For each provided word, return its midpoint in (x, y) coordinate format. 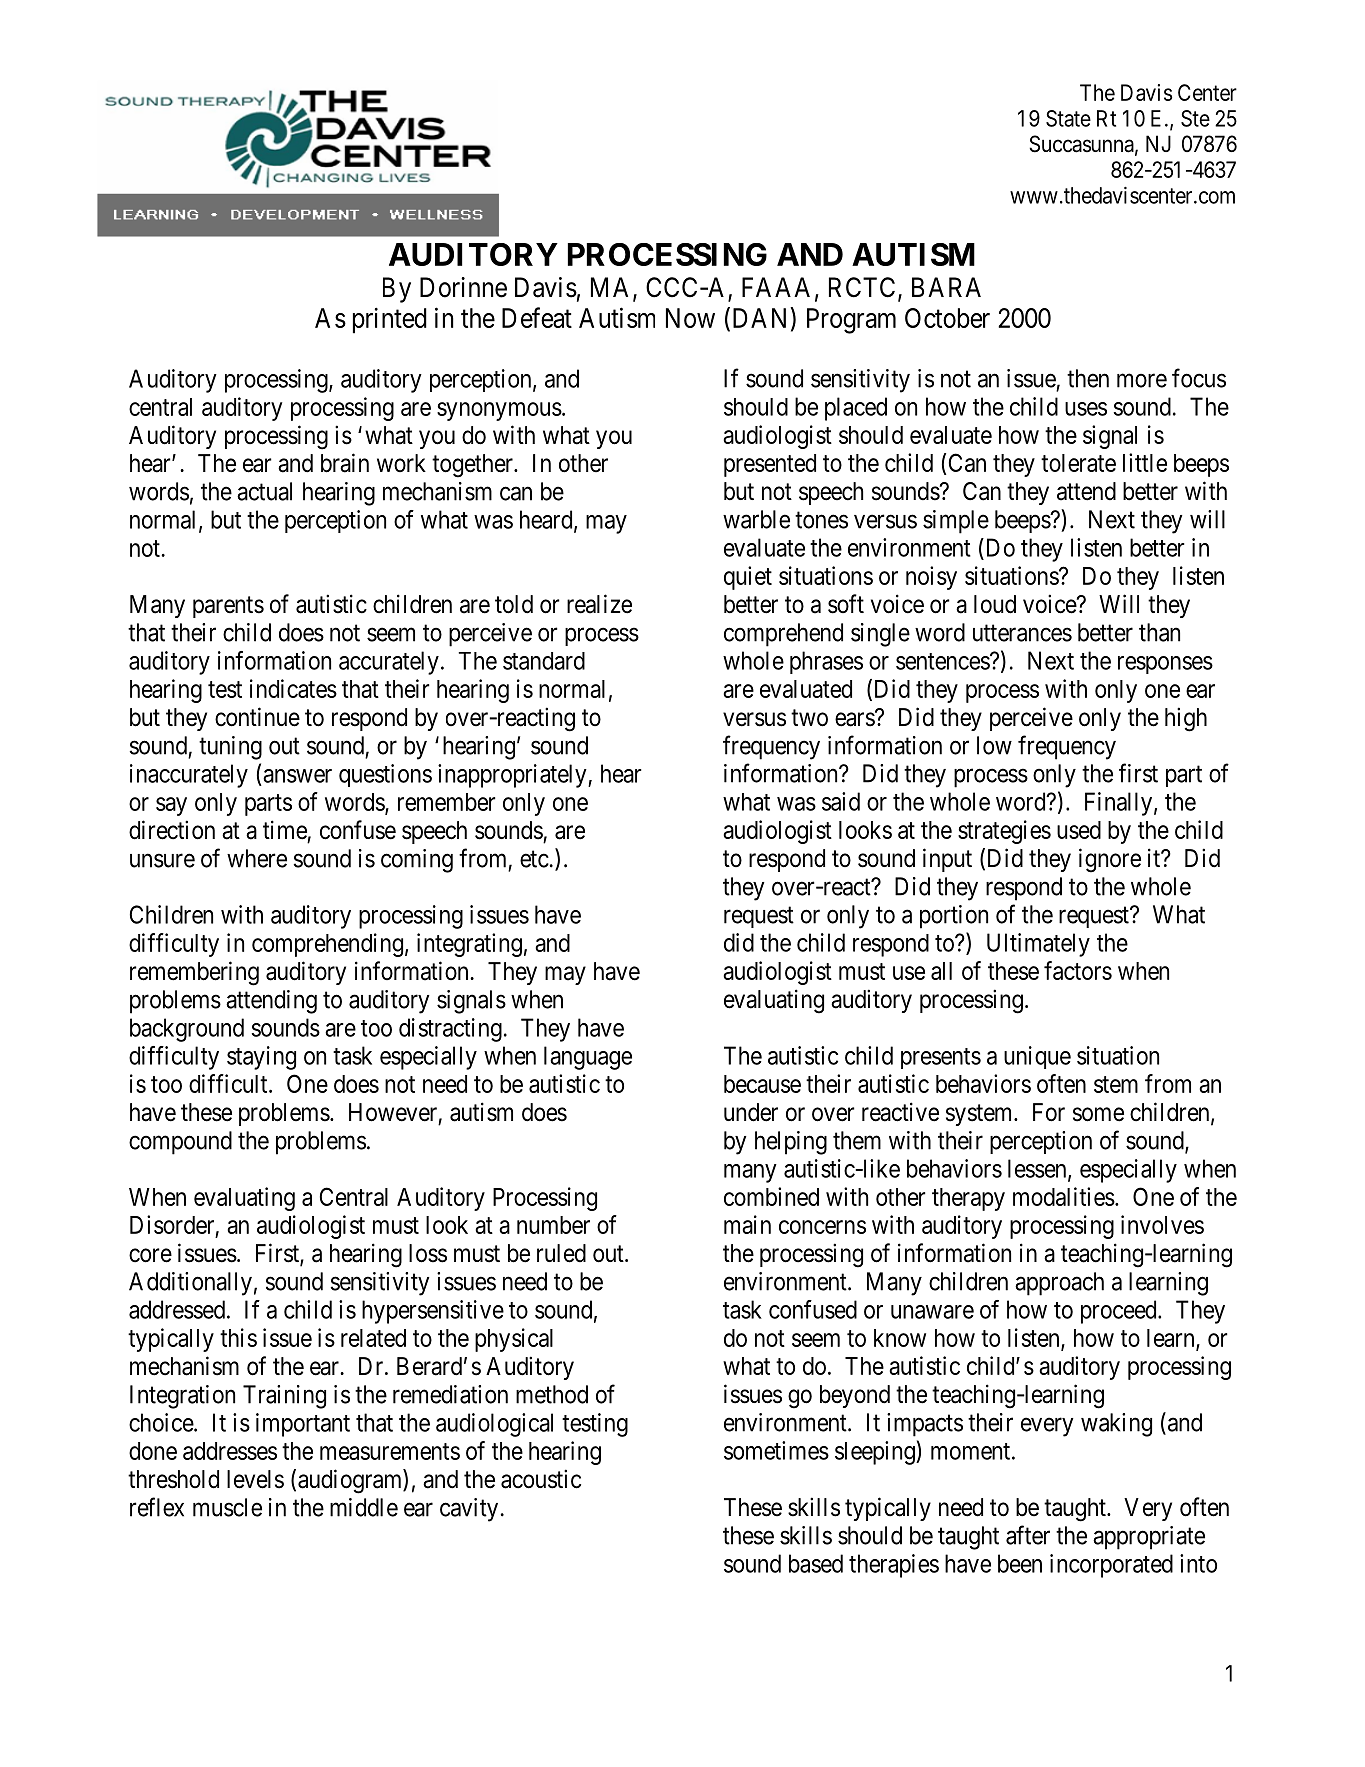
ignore (1110, 860)
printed (390, 320)
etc (534, 859)
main (747, 1224)
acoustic (541, 1479)
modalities (1064, 1196)
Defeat (537, 317)
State (1068, 118)
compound (180, 1143)
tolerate (1078, 463)
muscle (227, 1507)
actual (264, 491)
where (257, 858)
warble (756, 519)
